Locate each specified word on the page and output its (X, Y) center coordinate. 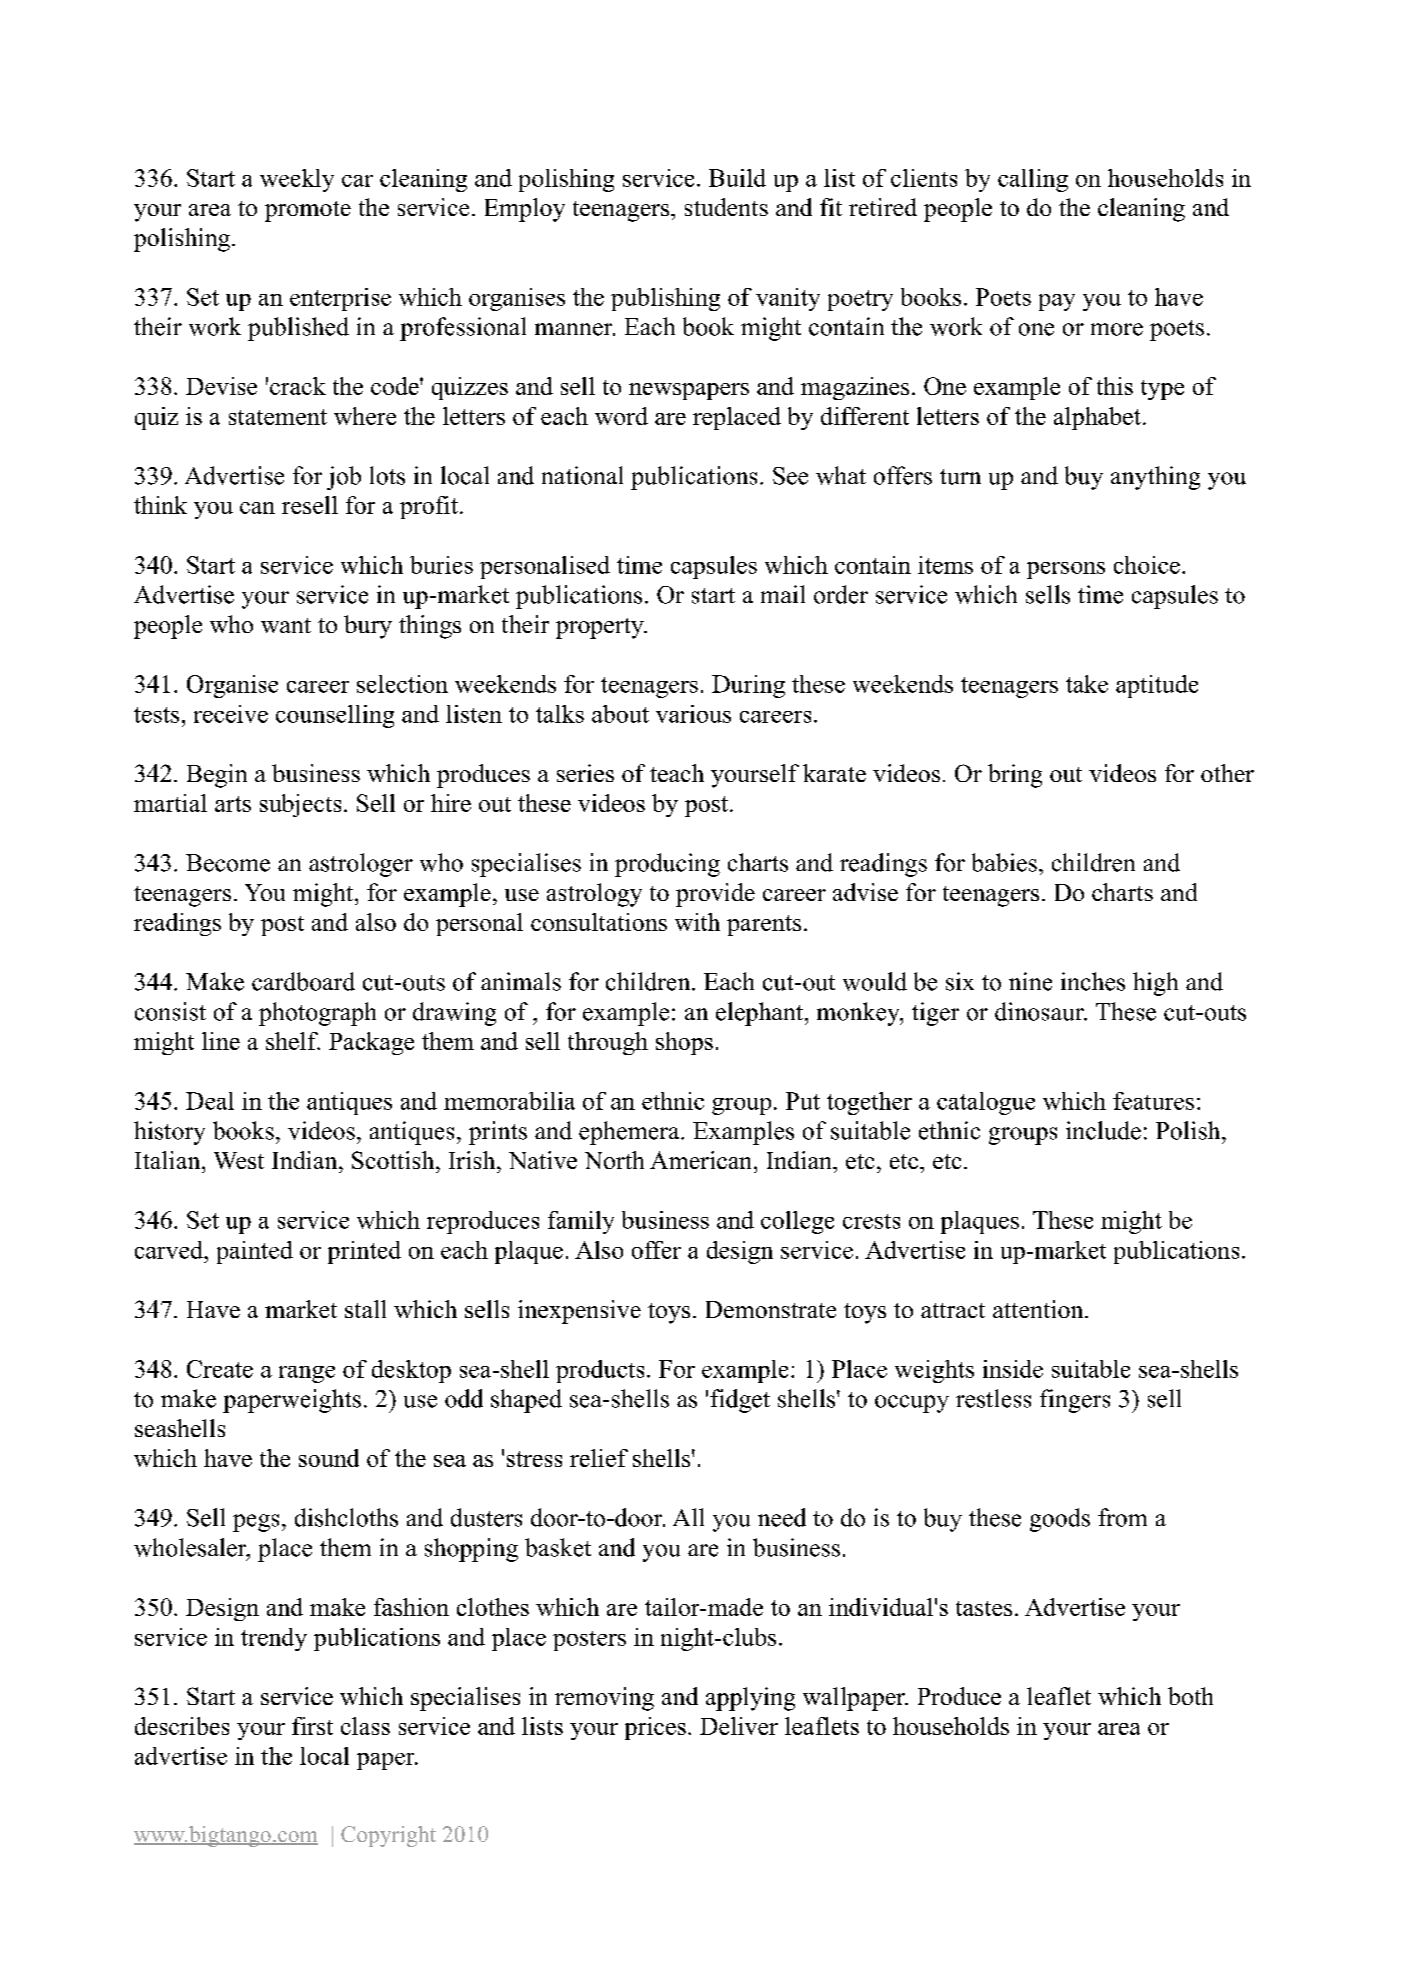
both (1190, 1696)
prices (655, 1728)
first (312, 1726)
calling (1033, 180)
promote (308, 211)
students (726, 207)
